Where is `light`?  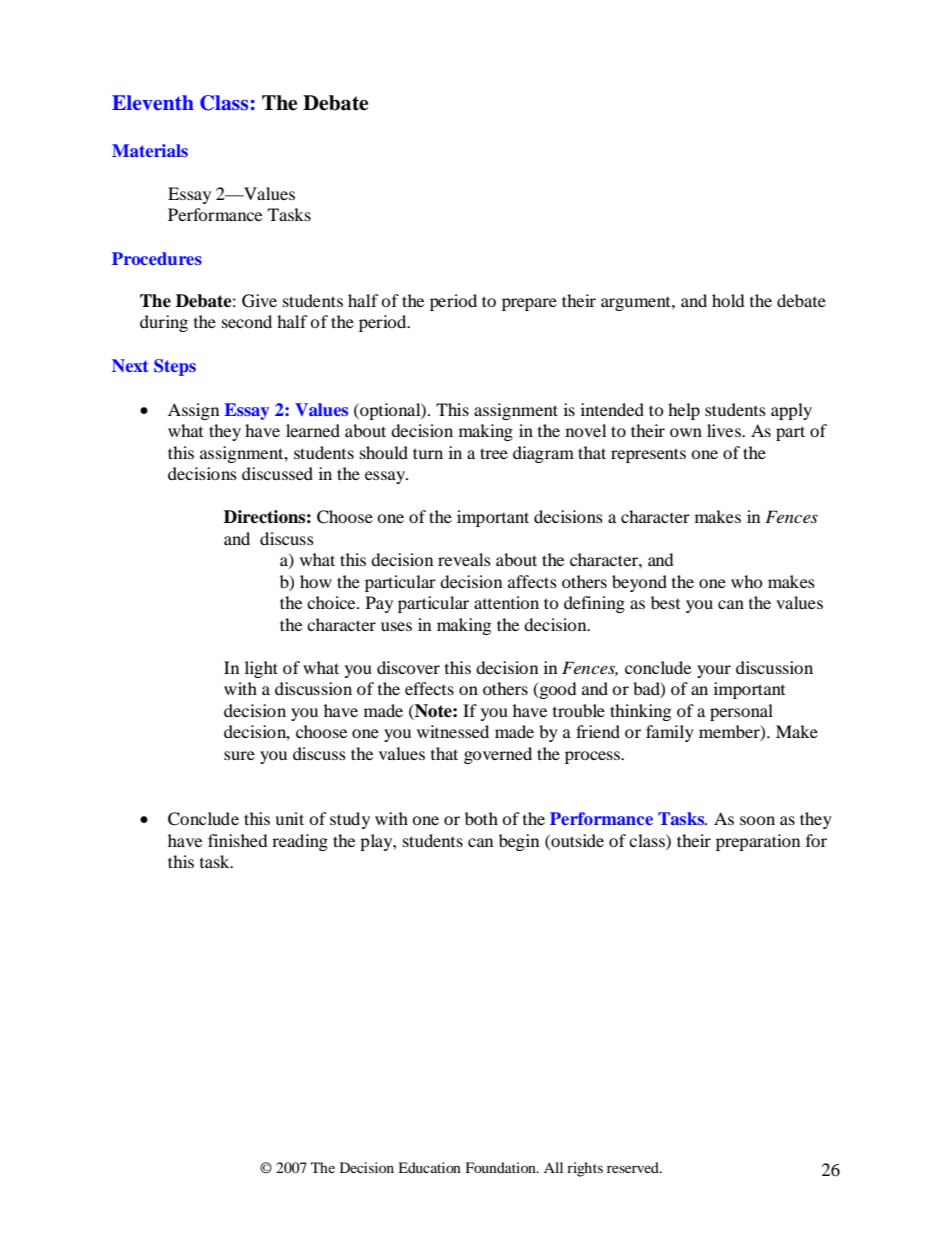 light is located at coordinates (261, 669).
